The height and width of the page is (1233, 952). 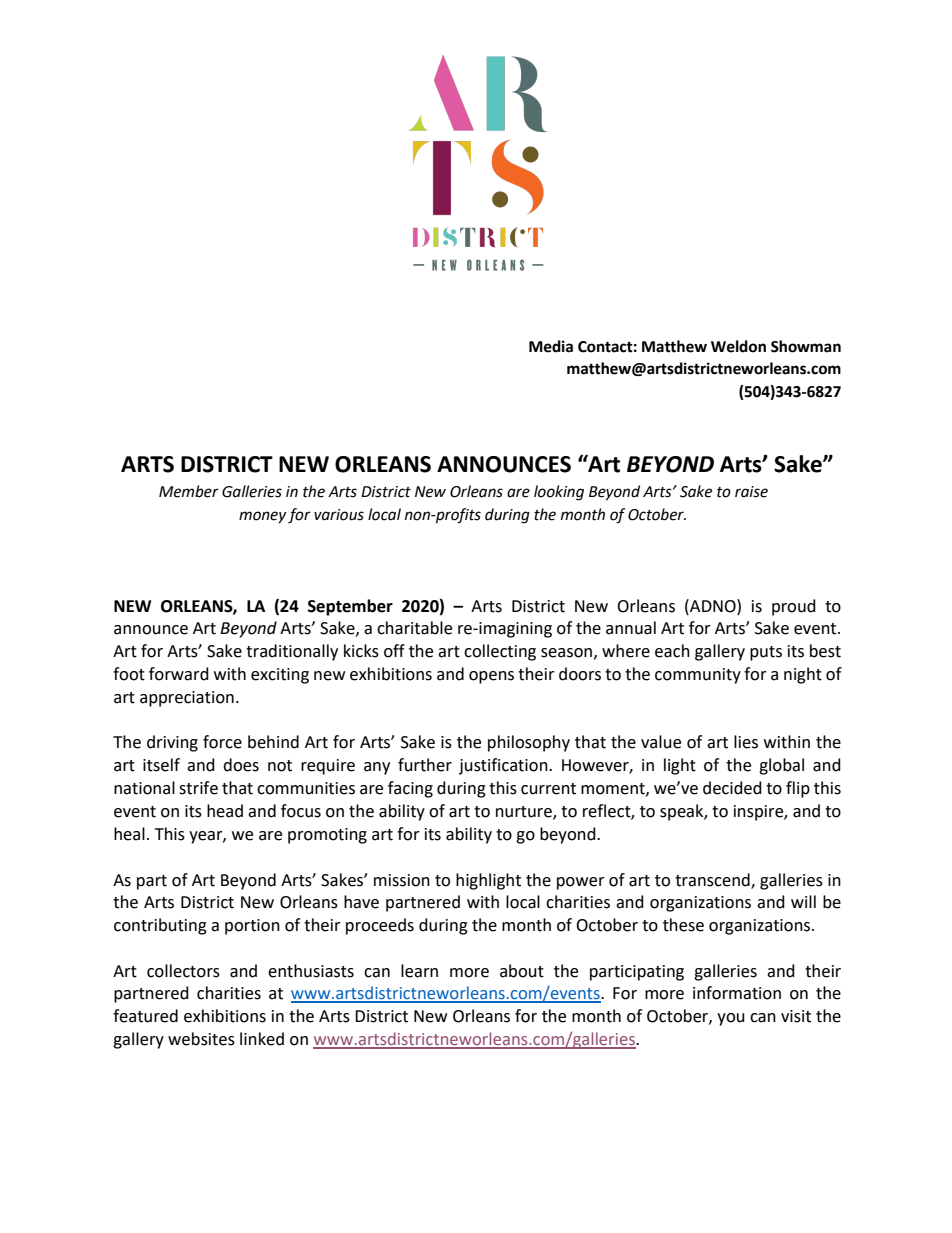 What do you see at coordinates (698, 676) in the page?
I see `community` at bounding box center [698, 676].
